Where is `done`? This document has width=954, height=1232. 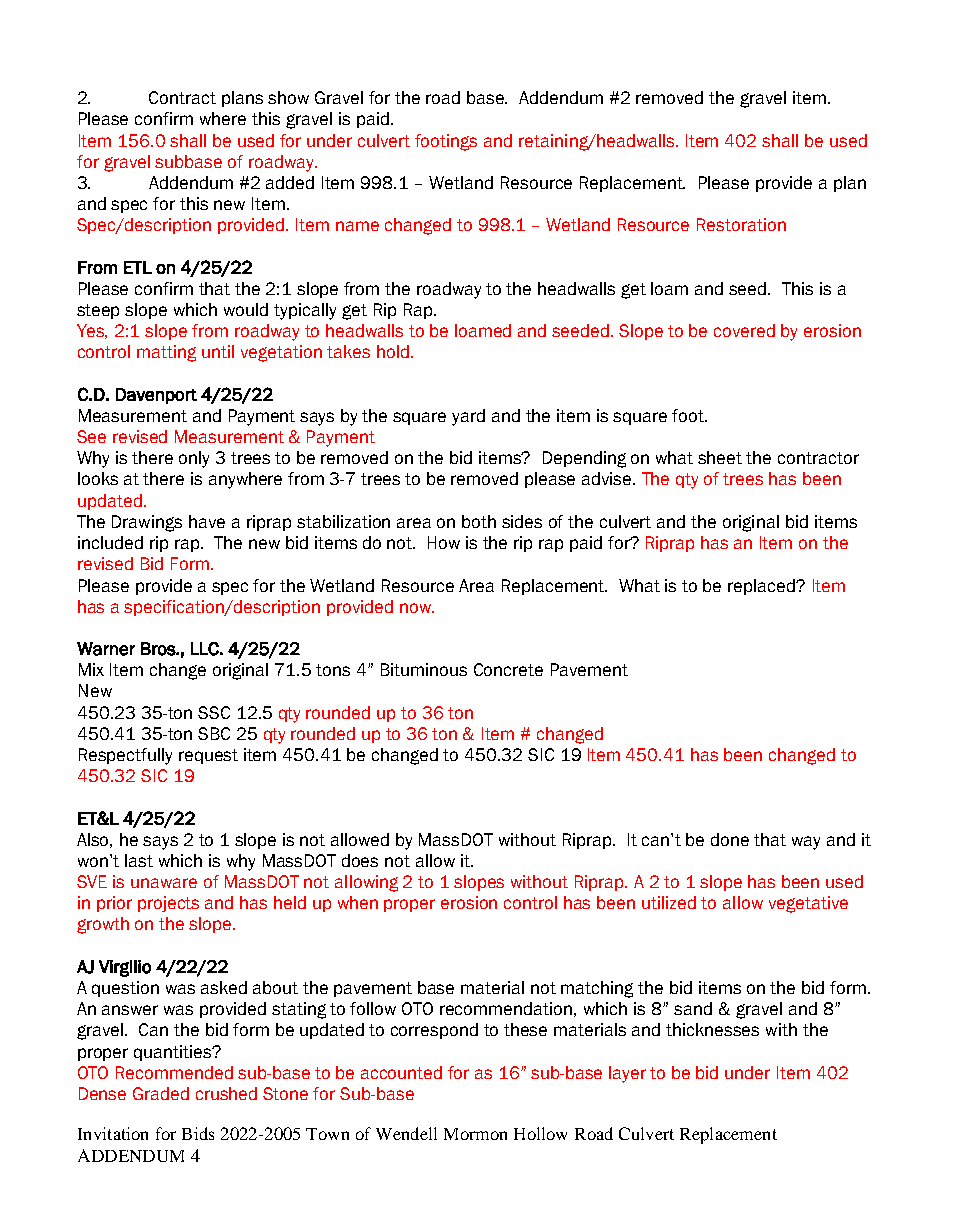
done is located at coordinates (730, 839).
